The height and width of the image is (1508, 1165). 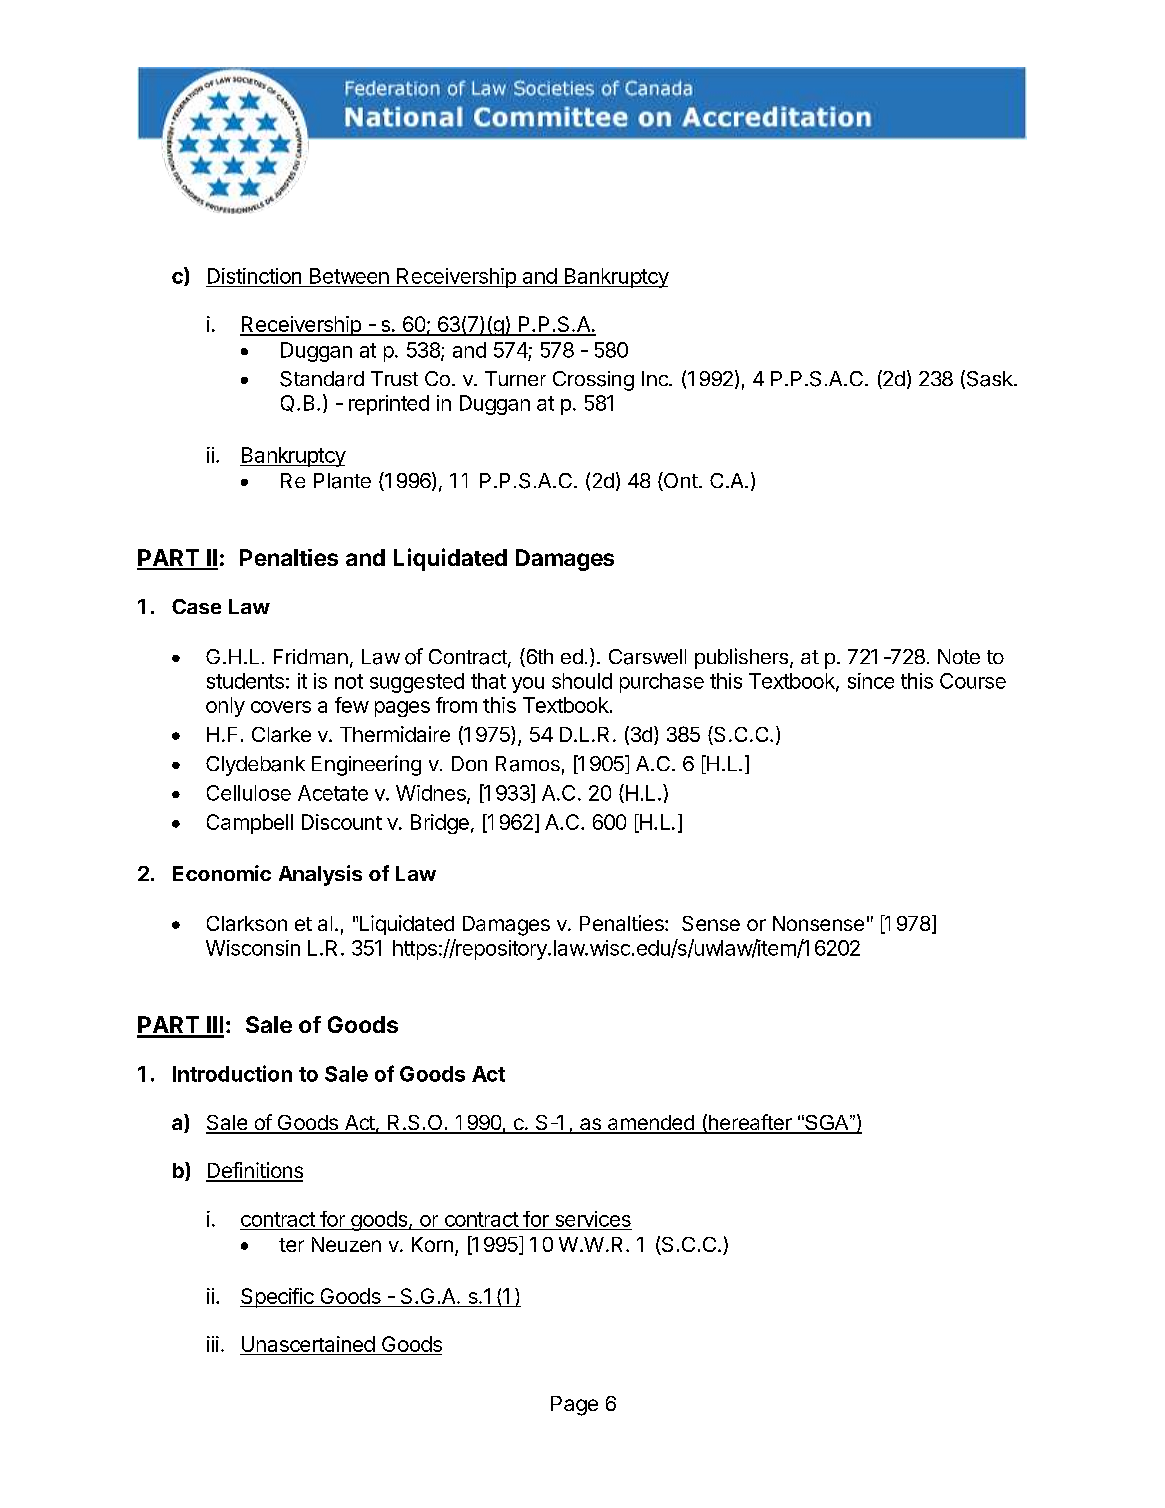 I want to click on amended, so click(x=651, y=1124).
